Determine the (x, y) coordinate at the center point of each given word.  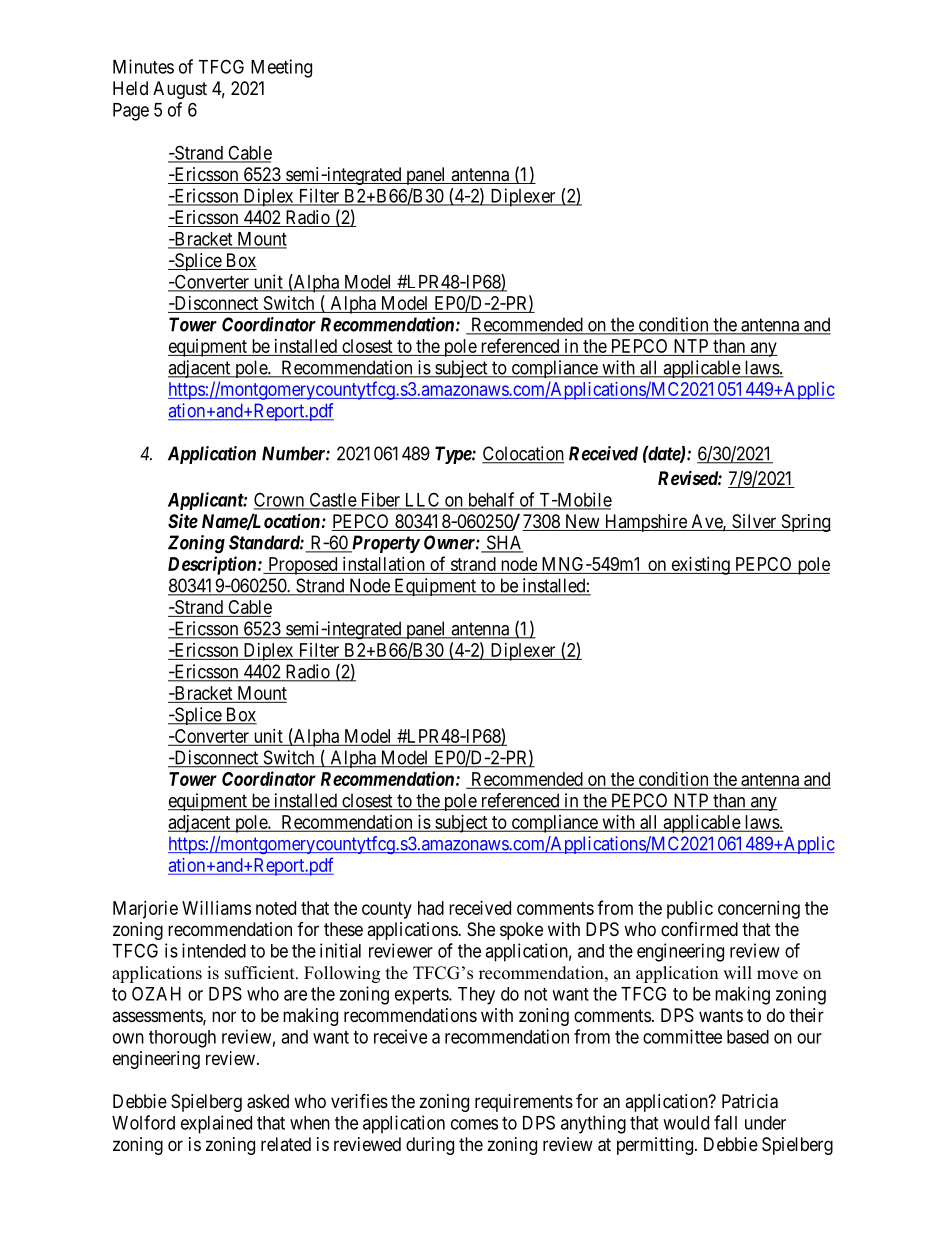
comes (474, 1124)
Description (213, 565)
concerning (759, 910)
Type (454, 455)
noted (276, 908)
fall (725, 1122)
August (180, 90)
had (431, 908)
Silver (754, 522)
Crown (280, 500)
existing (700, 566)
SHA (503, 543)
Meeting (281, 68)
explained (216, 1124)
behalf (491, 500)
